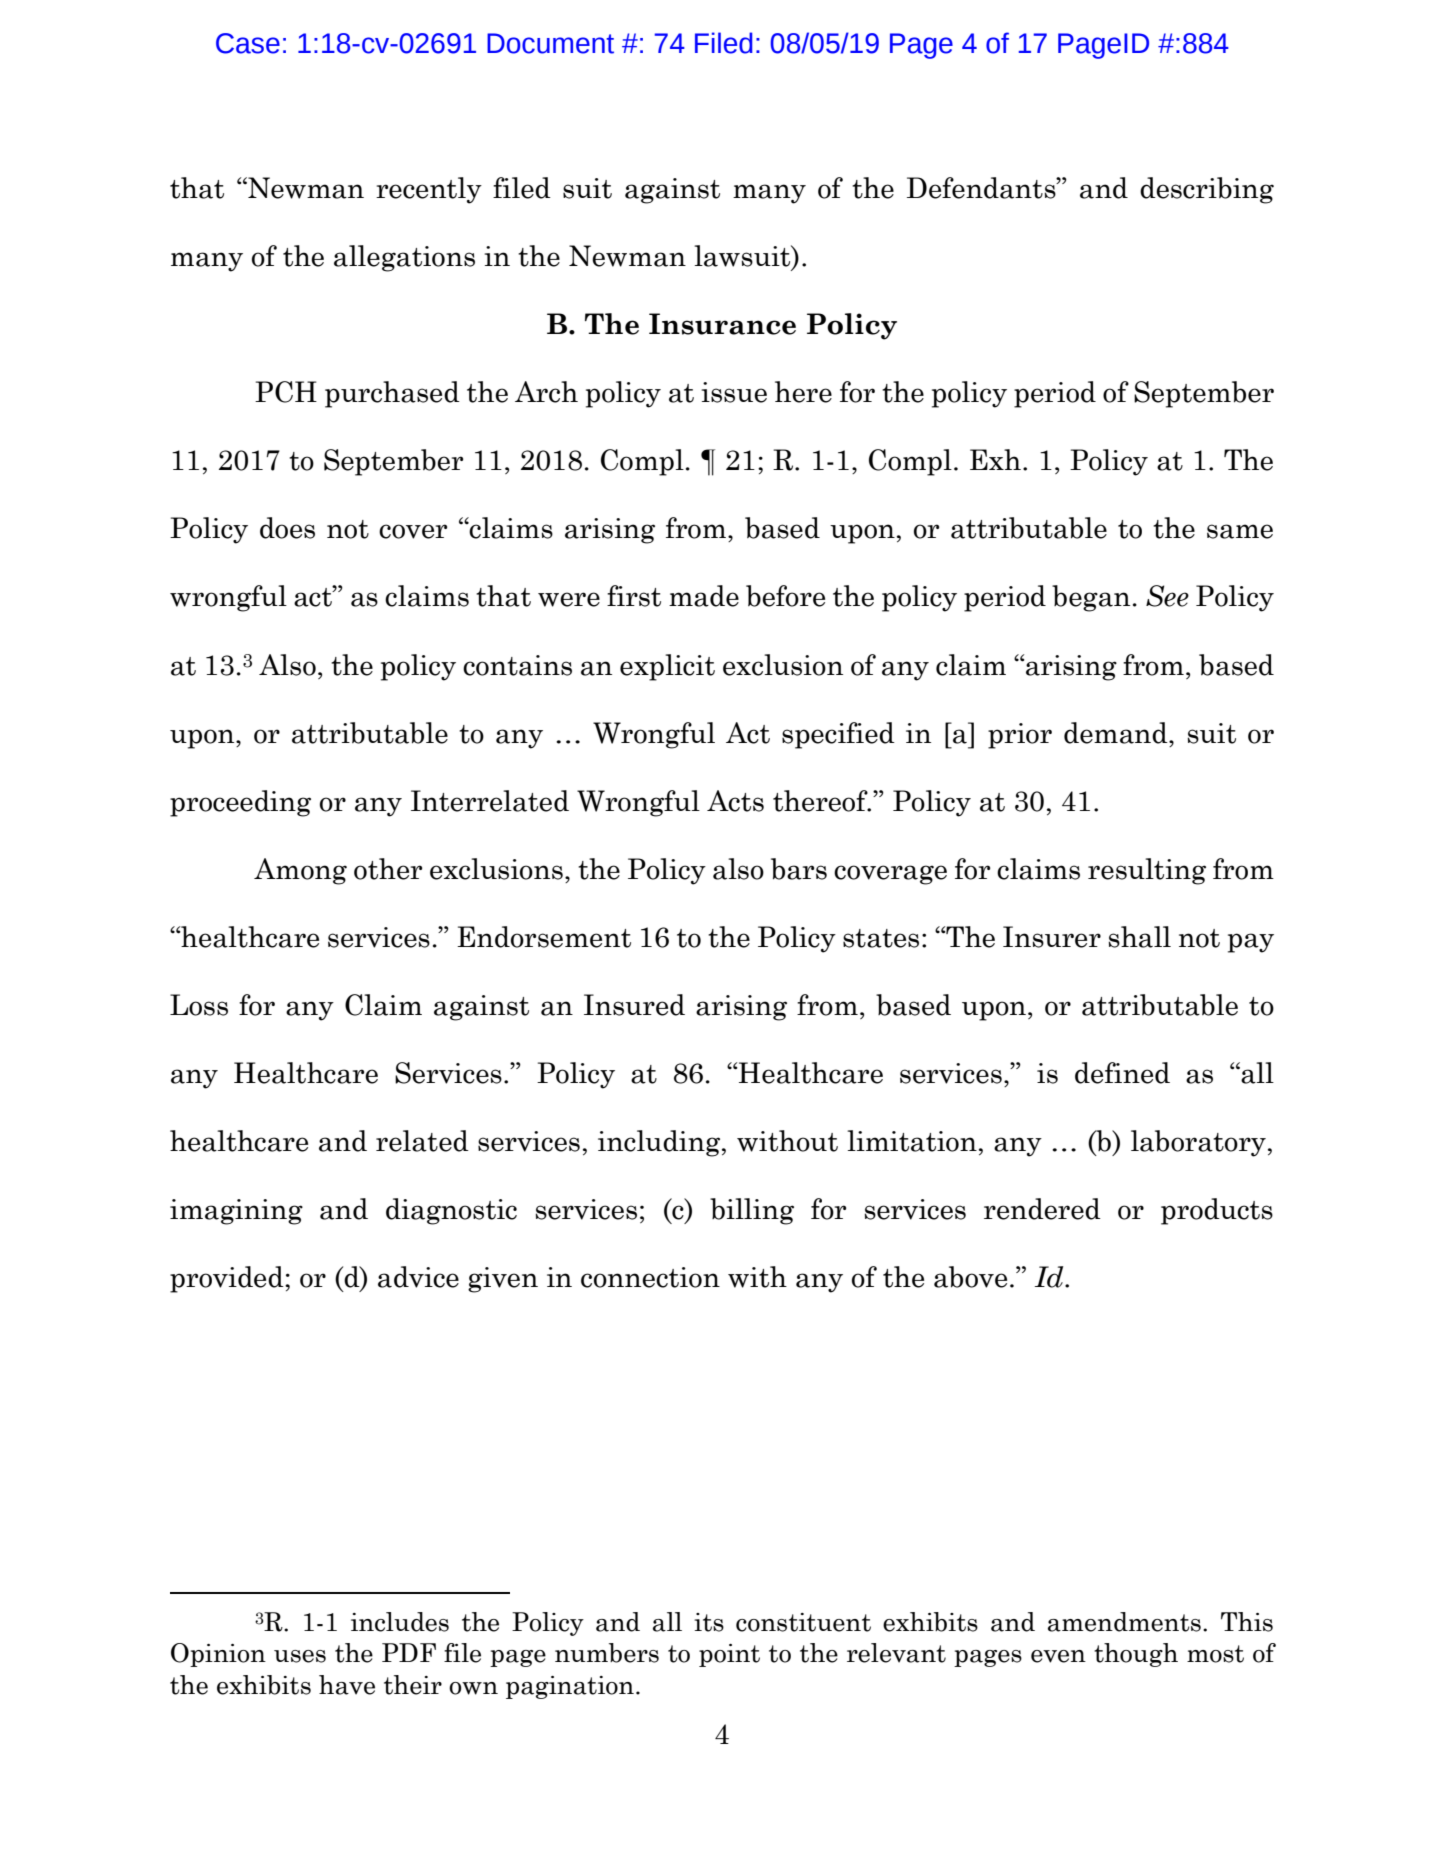 The width and height of the image is (1444, 1869). What do you see at coordinates (1122, 1073) in the image?
I see `defined` at bounding box center [1122, 1073].
